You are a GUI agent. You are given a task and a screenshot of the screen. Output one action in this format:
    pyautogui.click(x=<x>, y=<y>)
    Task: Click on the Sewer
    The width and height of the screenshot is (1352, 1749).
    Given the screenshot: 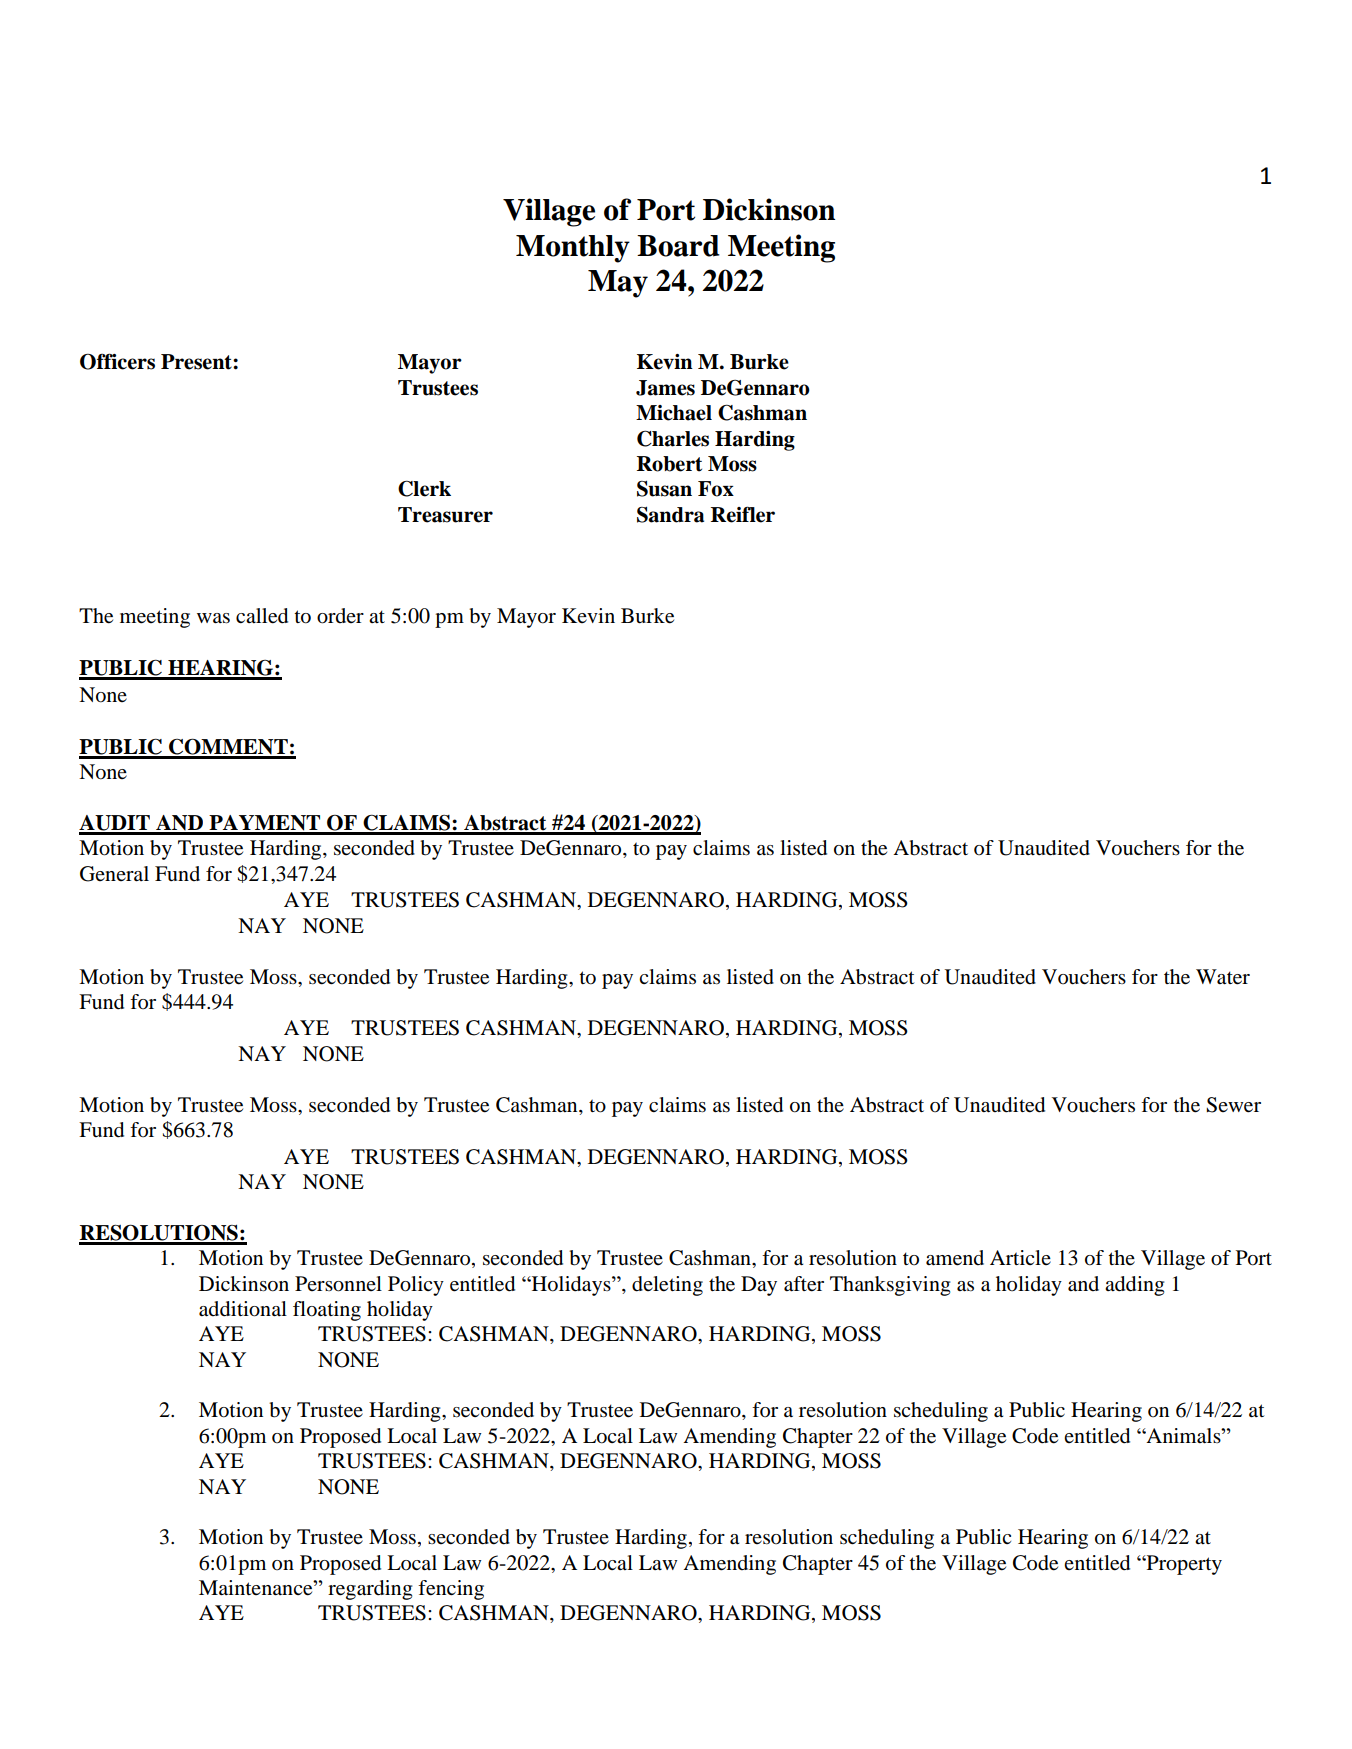 What is the action you would take?
    pyautogui.click(x=1233, y=1105)
